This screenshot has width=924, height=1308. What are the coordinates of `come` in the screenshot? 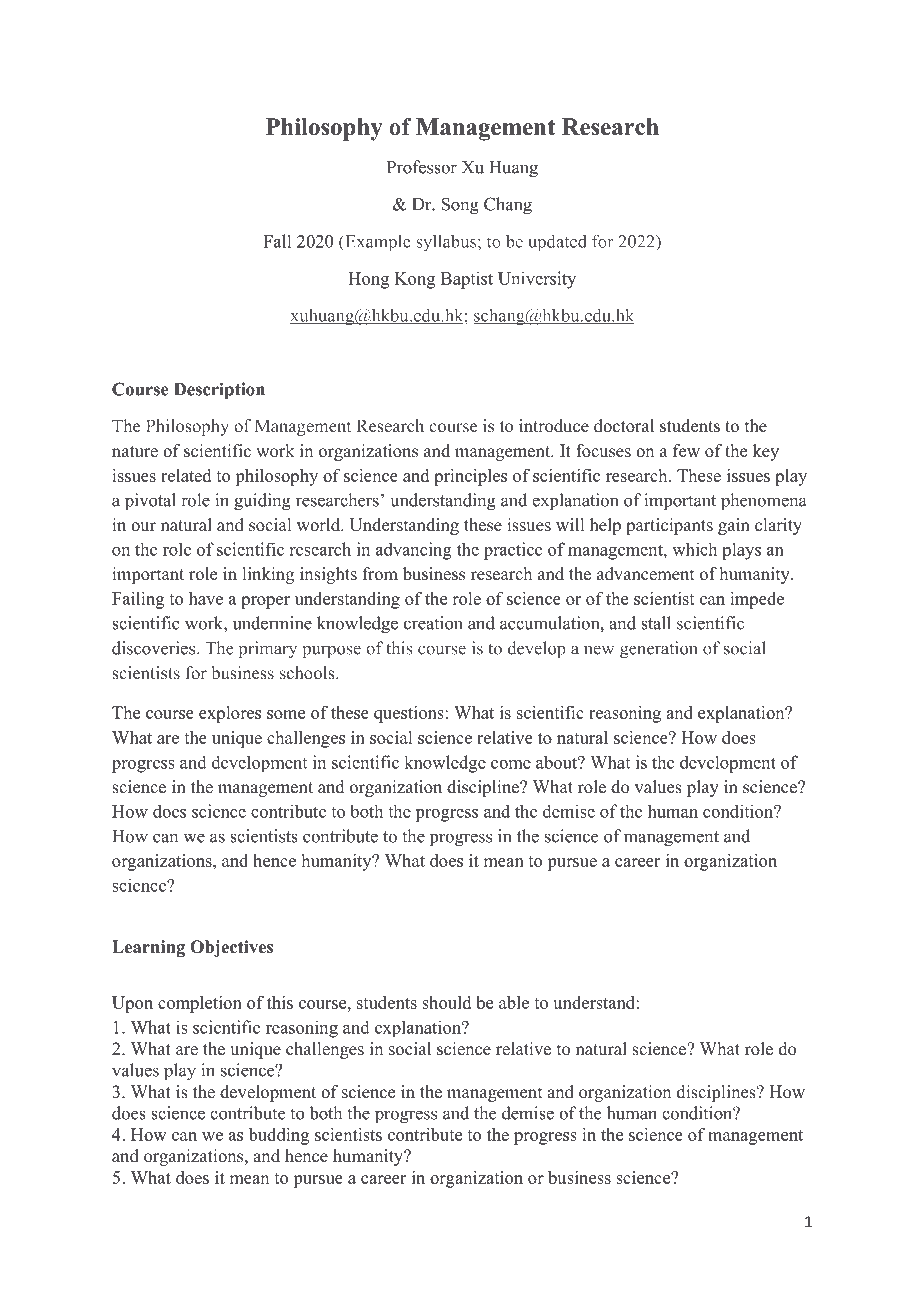 It's located at (511, 764).
